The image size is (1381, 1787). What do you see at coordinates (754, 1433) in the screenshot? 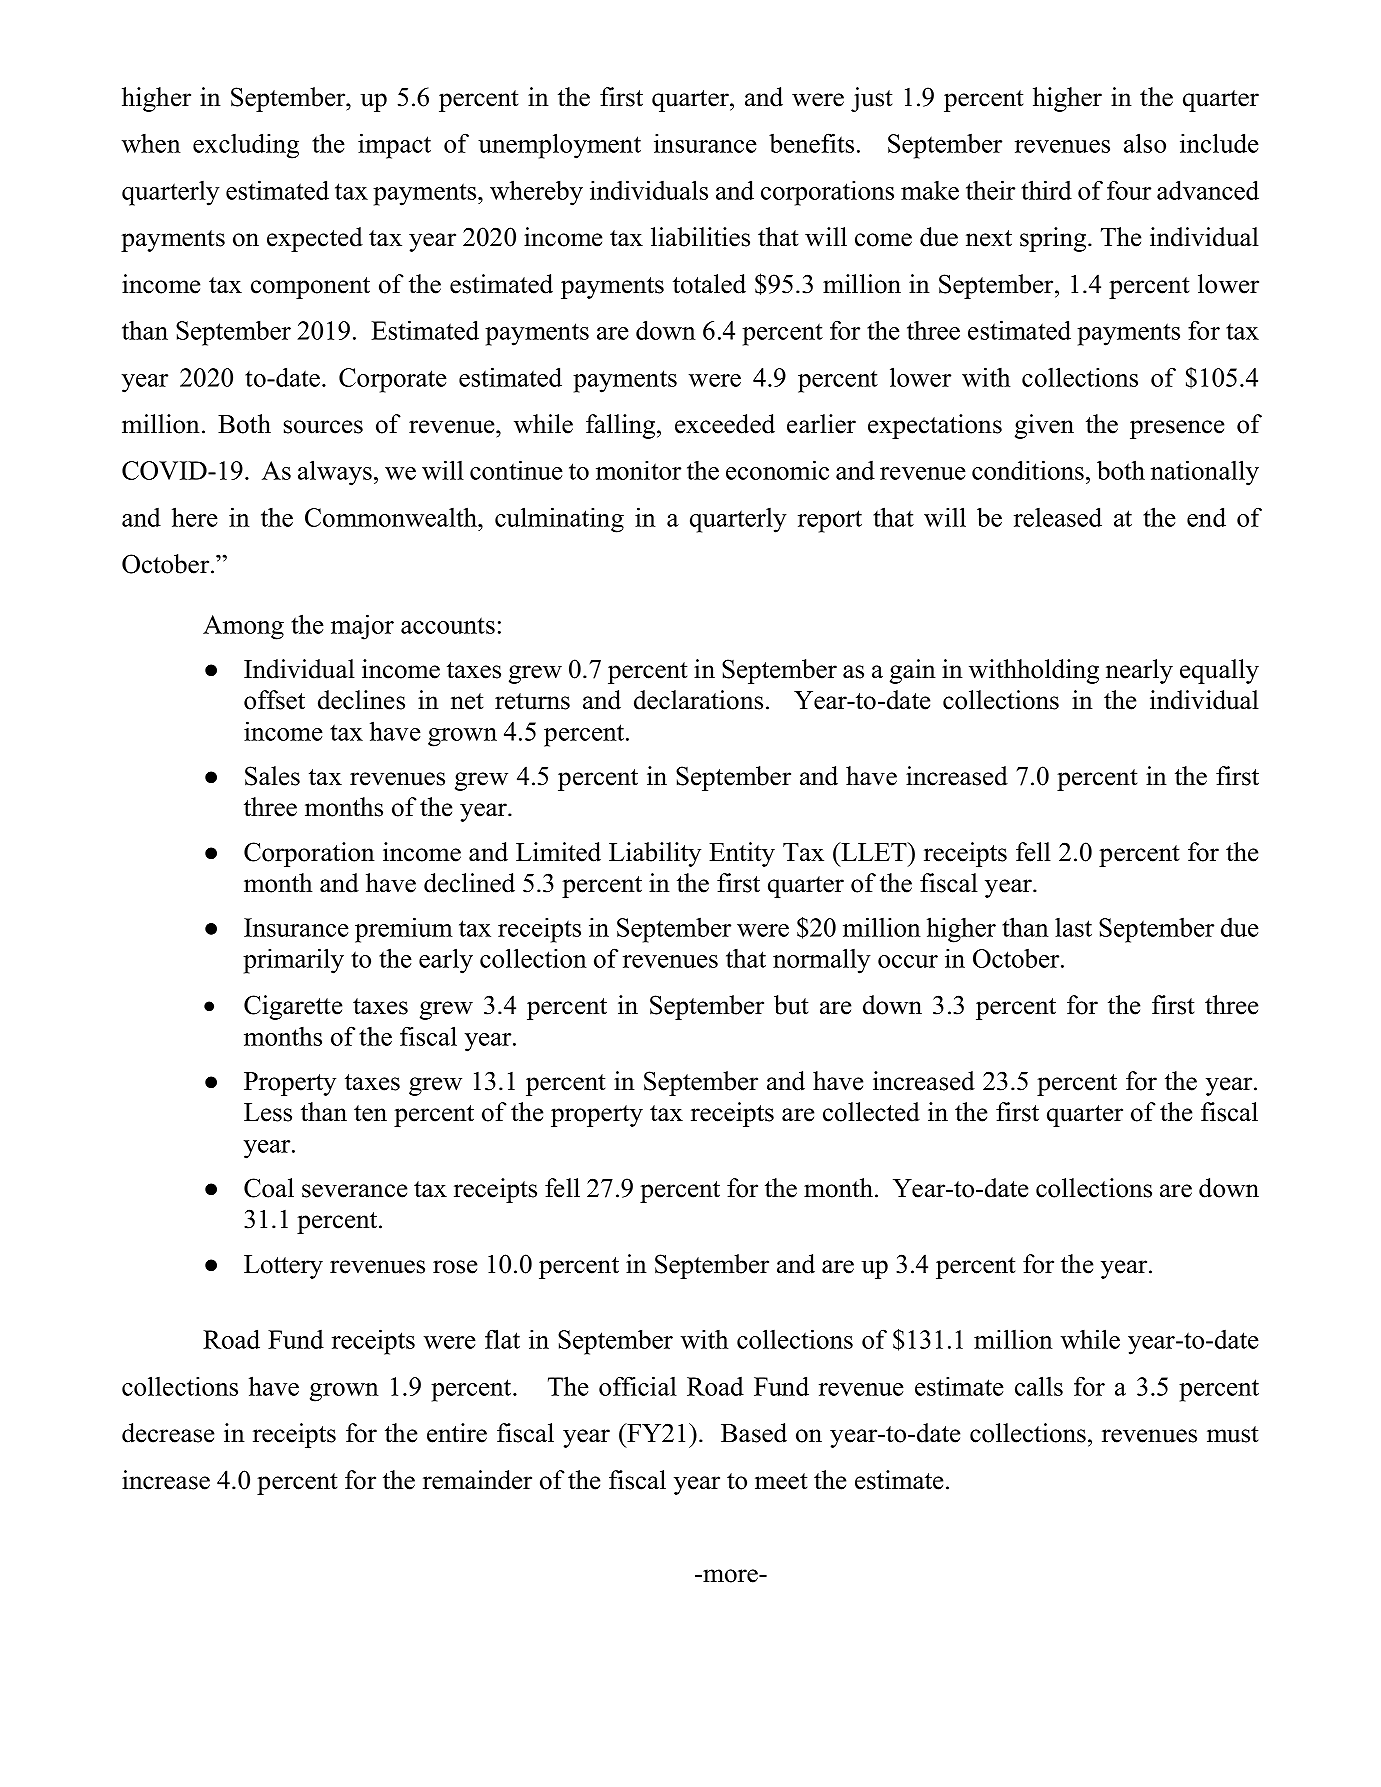
I see `Based` at bounding box center [754, 1433].
